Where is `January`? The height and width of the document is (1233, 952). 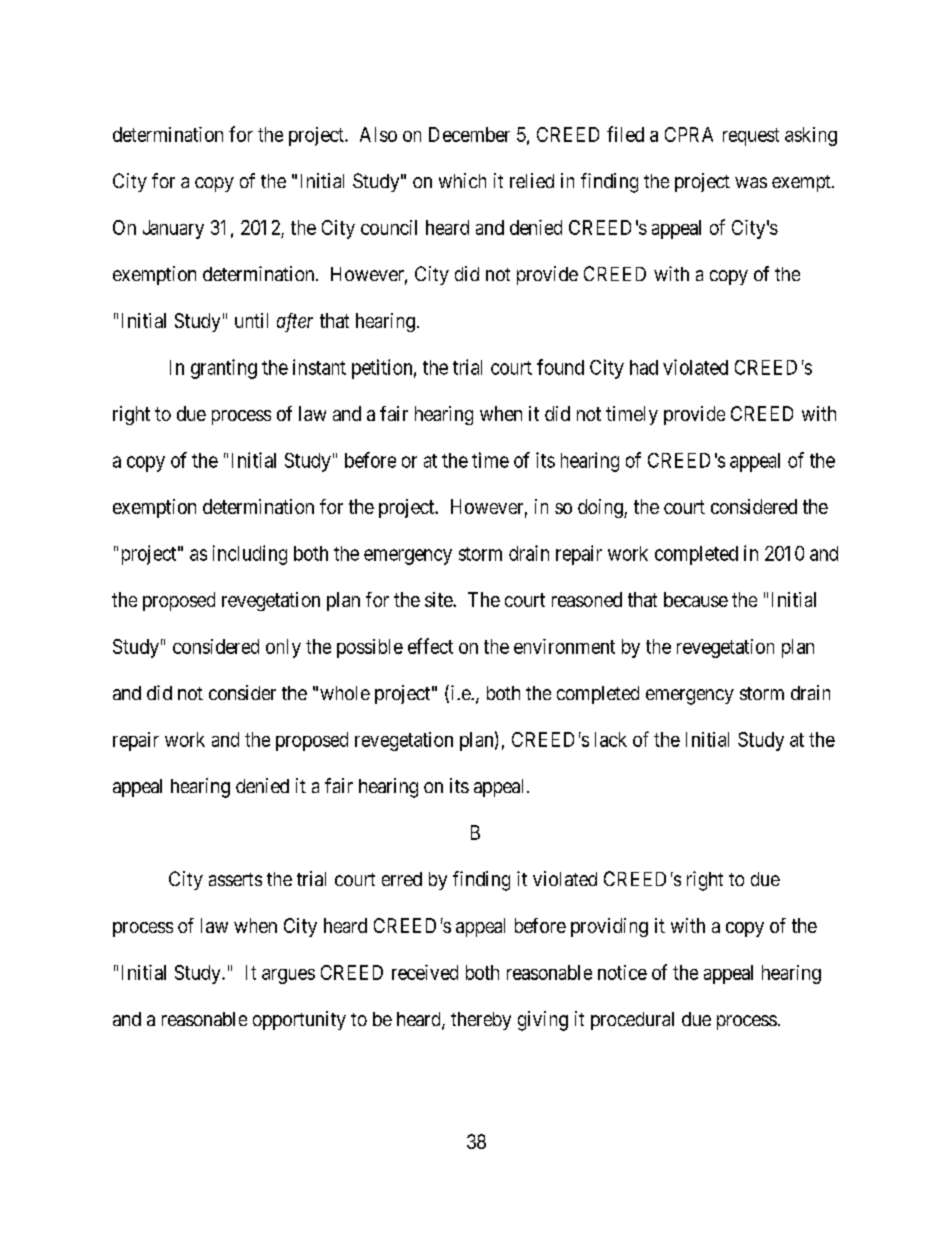 January is located at coordinates (173, 229).
